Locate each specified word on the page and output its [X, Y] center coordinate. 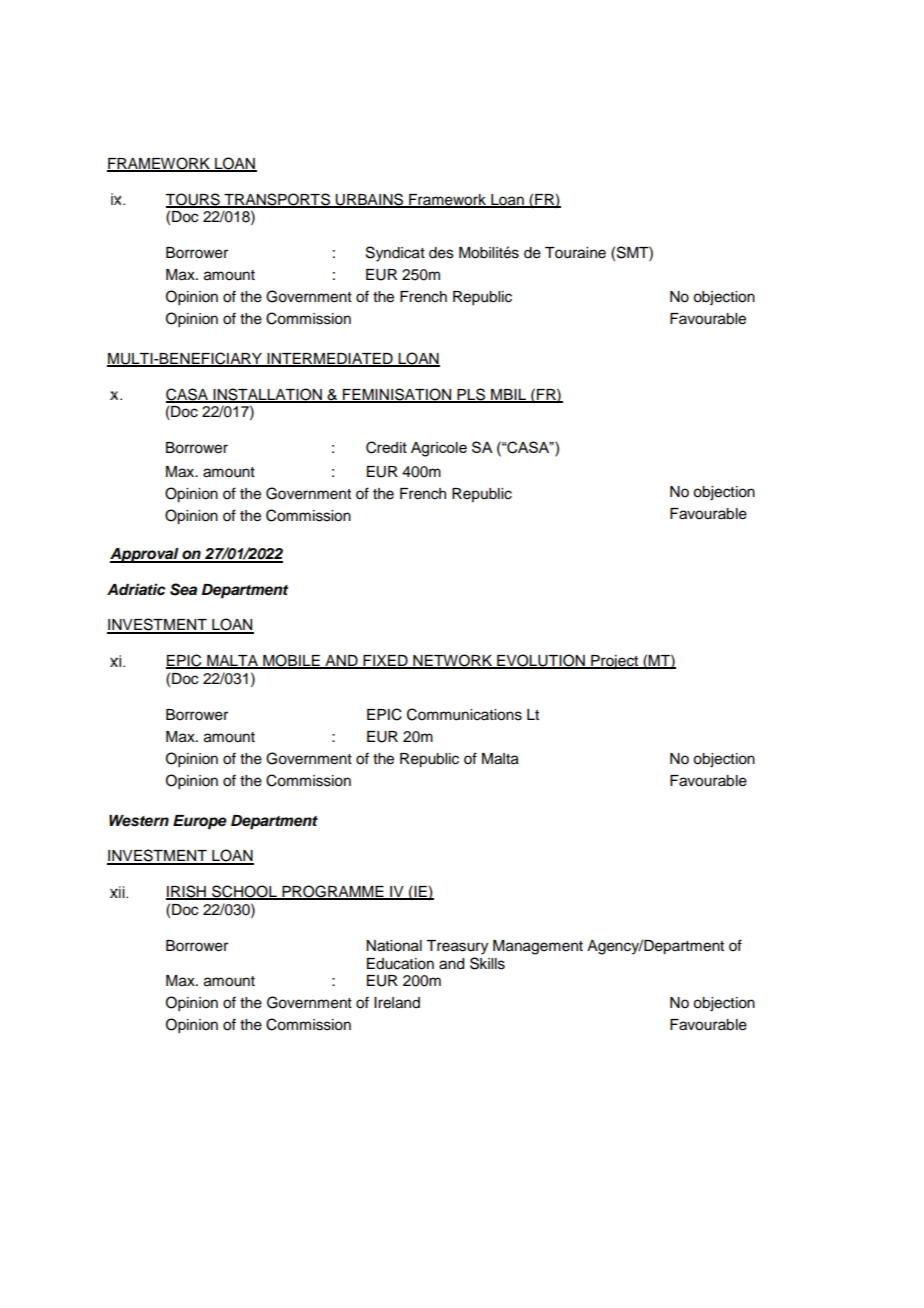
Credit [386, 447]
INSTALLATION [267, 395]
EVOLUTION [541, 661]
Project [615, 662]
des [441, 253]
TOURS [193, 200]
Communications [464, 714]
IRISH [187, 892]
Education [400, 964]
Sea [183, 589]
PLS [471, 395]
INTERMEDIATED [330, 359]
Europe [200, 822]
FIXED [385, 662]
